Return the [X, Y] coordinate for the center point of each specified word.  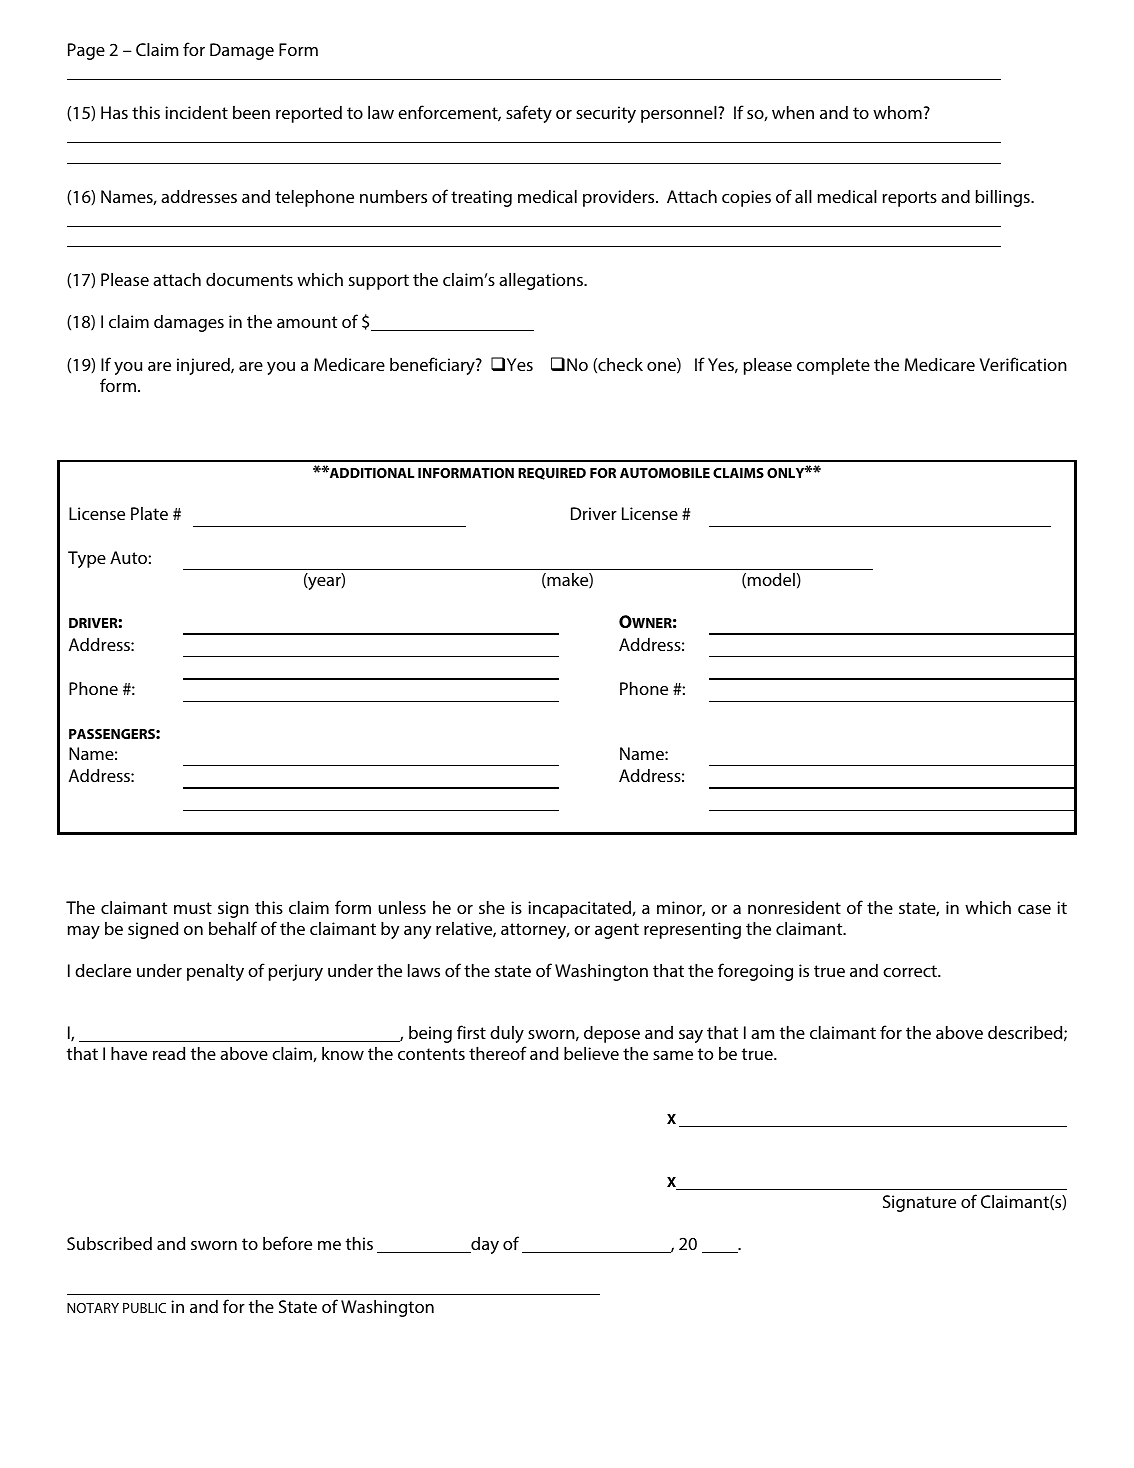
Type [87, 559]
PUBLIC [144, 1308]
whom [897, 112]
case [1034, 909]
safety [529, 114]
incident [196, 112]
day [484, 1245]
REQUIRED [552, 474]
